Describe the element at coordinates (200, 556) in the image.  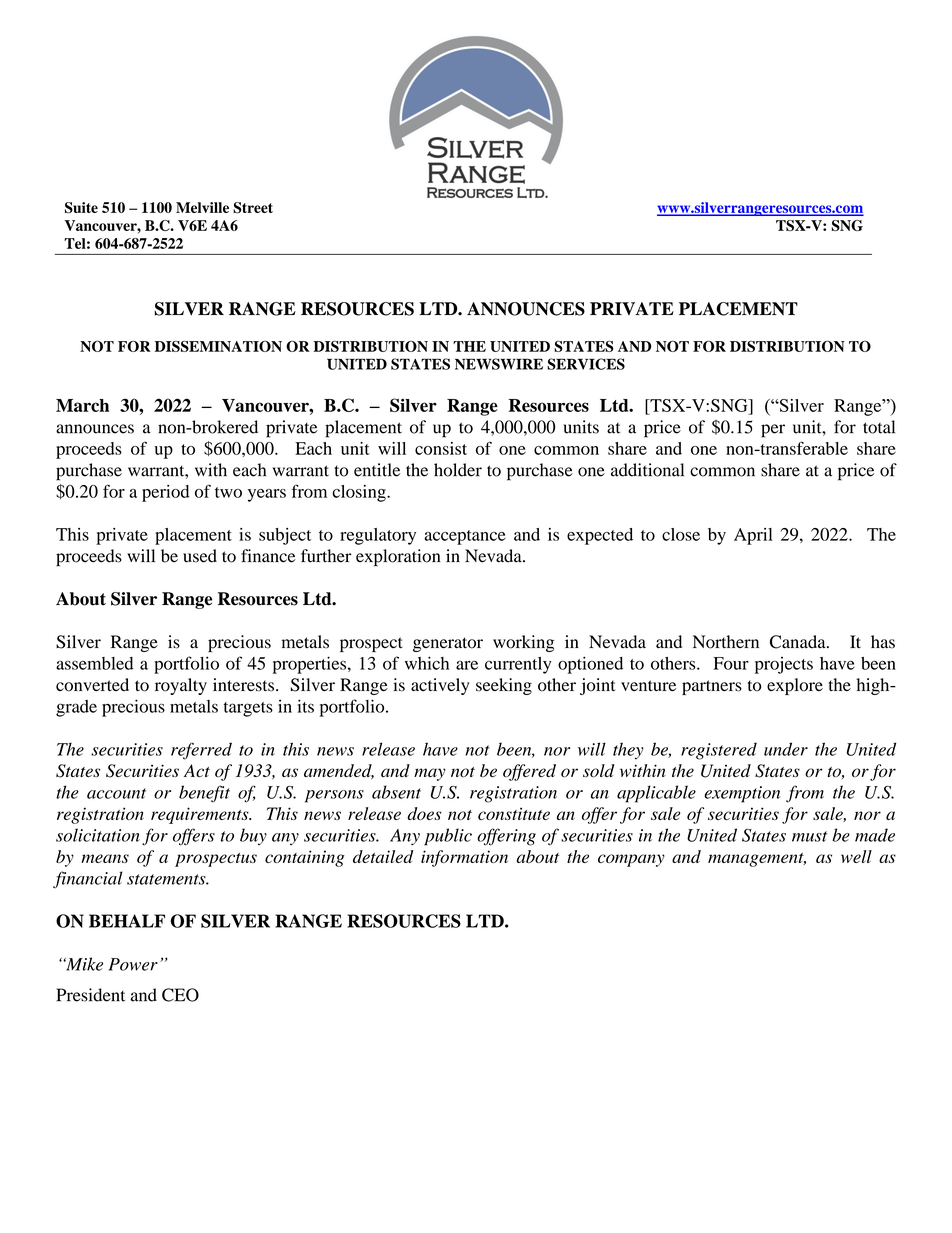
I see `used` at that location.
